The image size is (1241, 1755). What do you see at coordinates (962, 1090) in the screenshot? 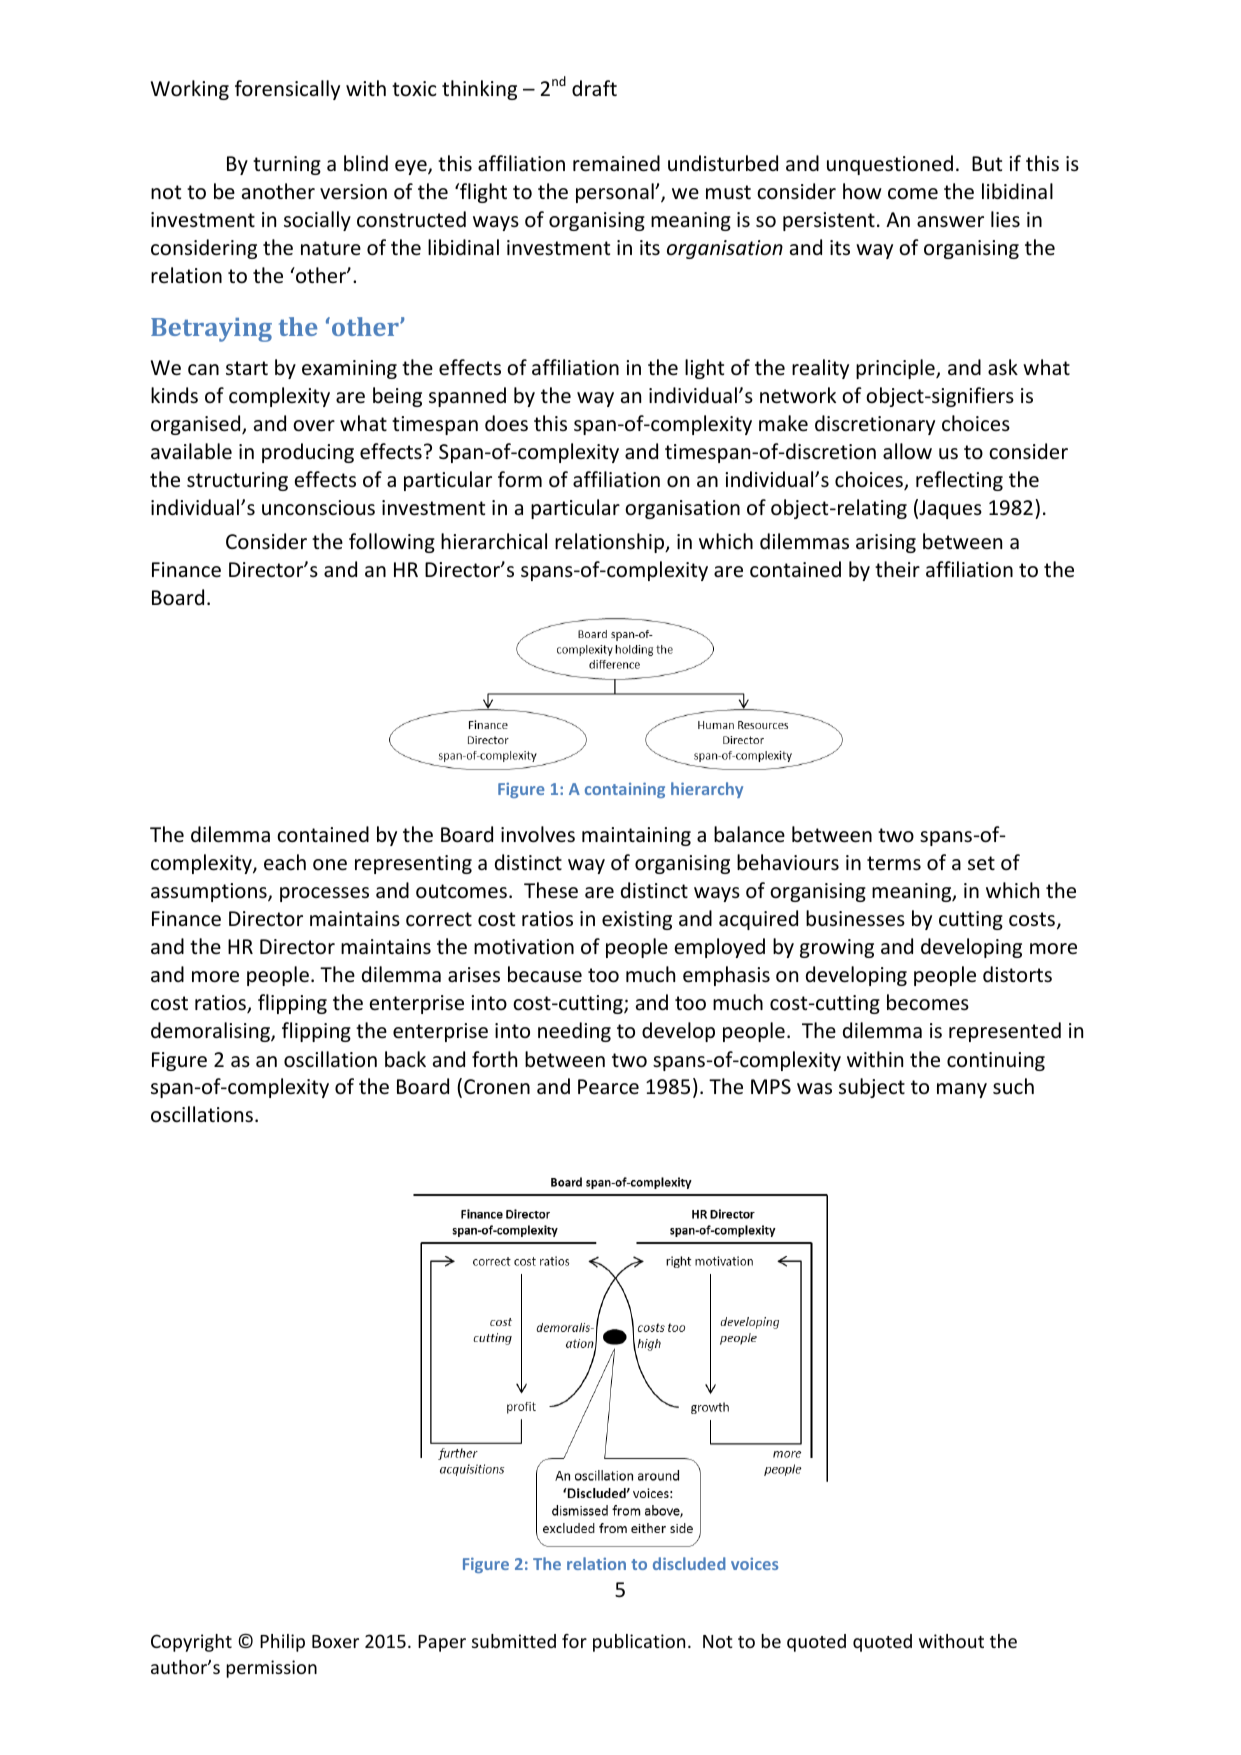
I see `many` at bounding box center [962, 1090].
